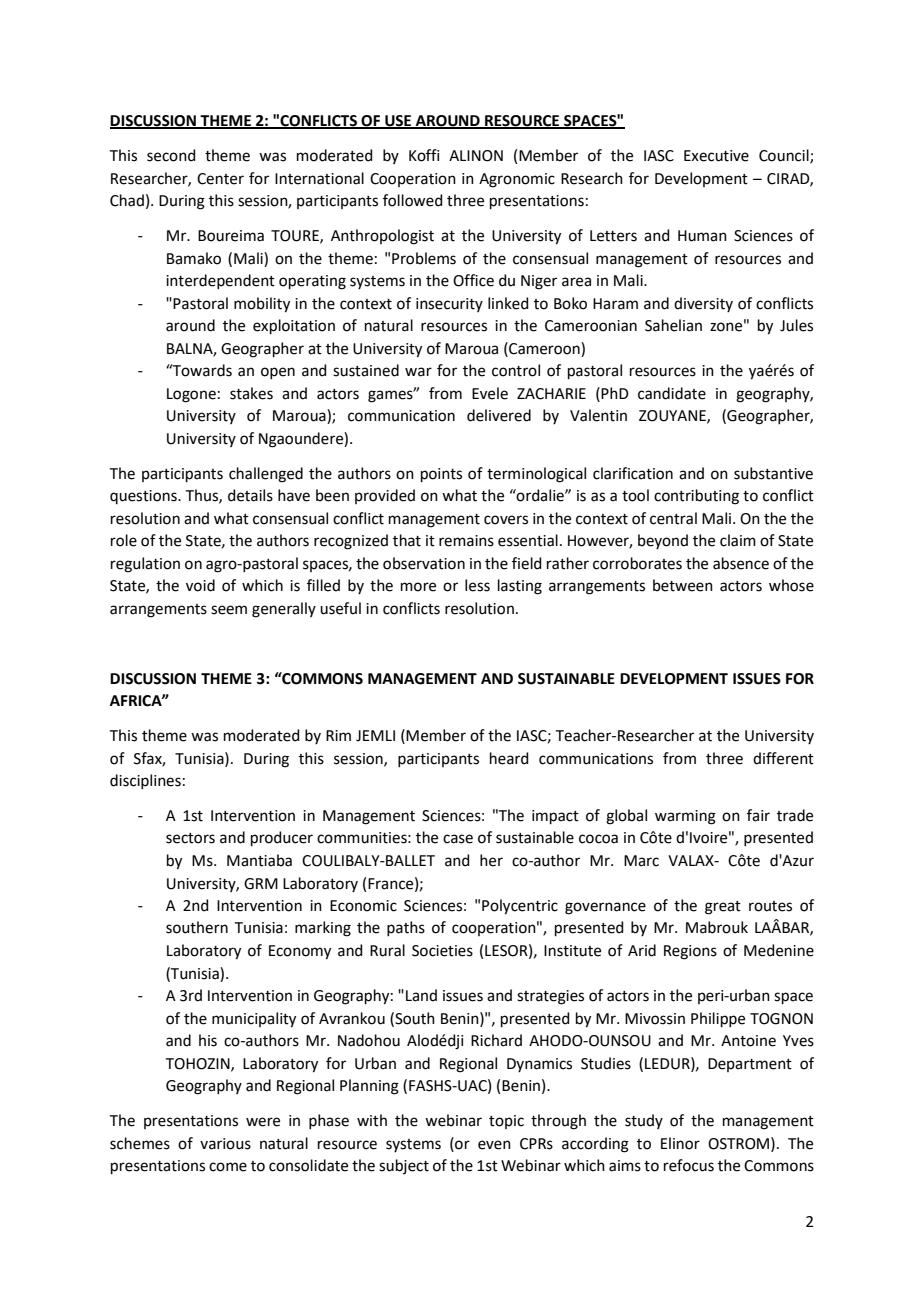 This document has width=924, height=1308. I want to click on Center, so click(220, 179).
